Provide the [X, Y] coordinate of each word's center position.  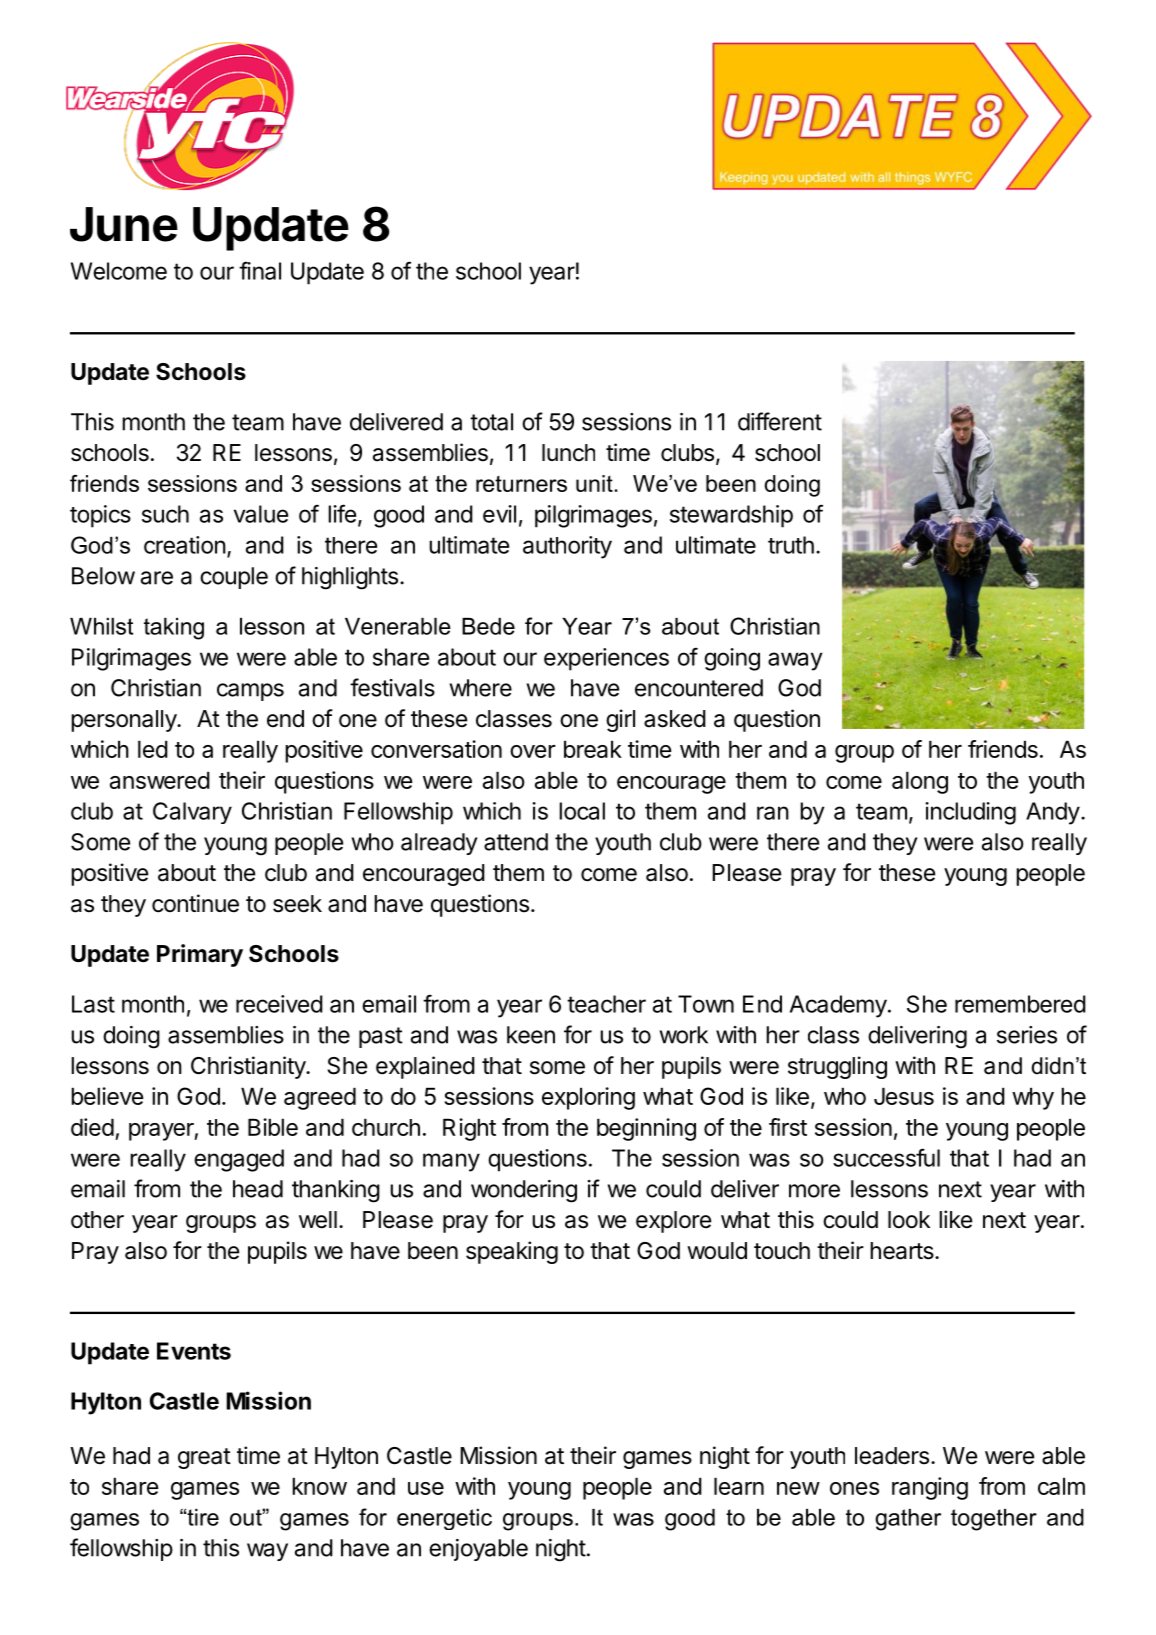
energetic [444, 1519]
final [260, 270]
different [780, 421]
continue [195, 903]
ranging [930, 1488]
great [204, 1458]
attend [516, 842]
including [970, 813]
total [491, 422]
